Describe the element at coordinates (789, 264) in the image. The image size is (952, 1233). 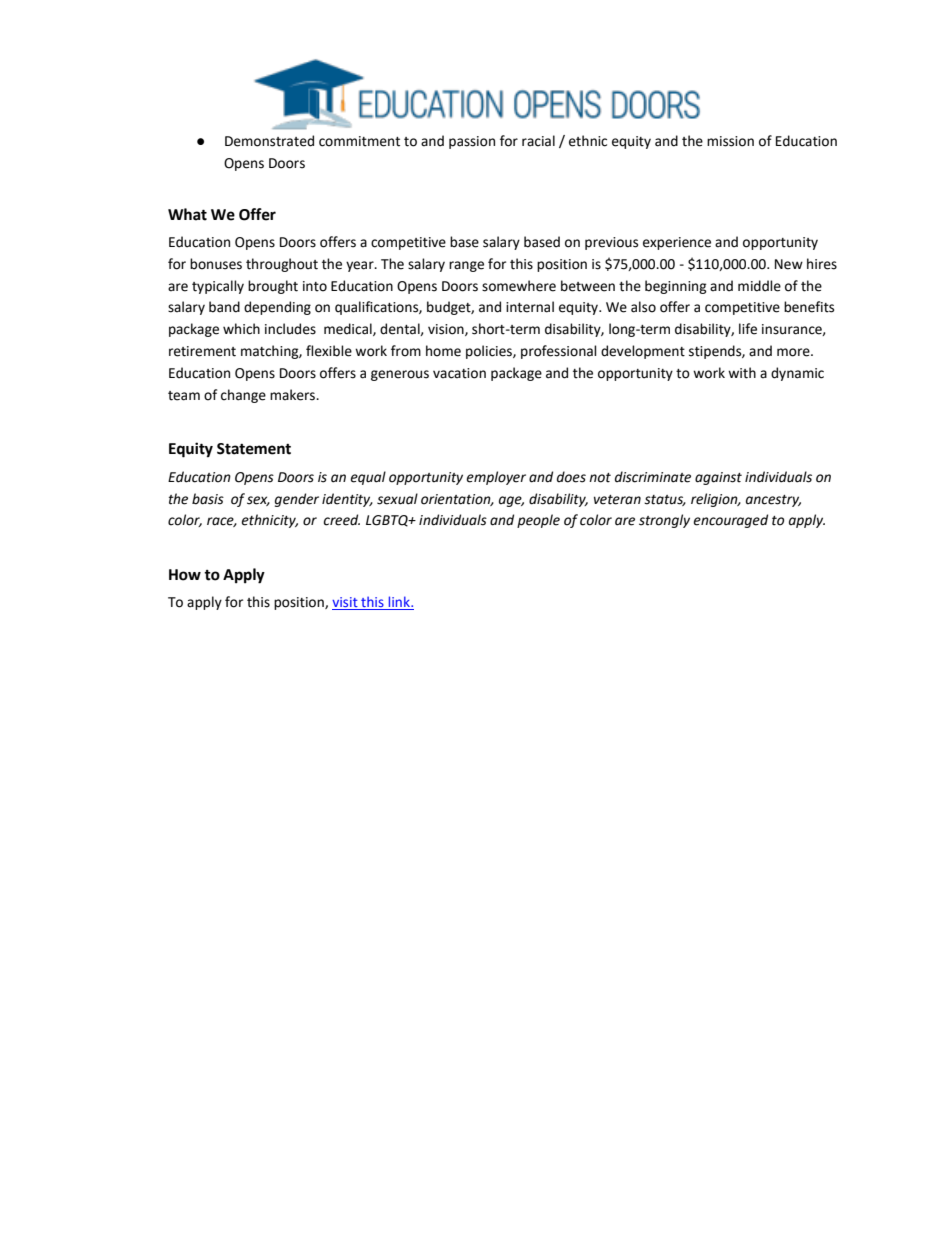
I see `New` at that location.
